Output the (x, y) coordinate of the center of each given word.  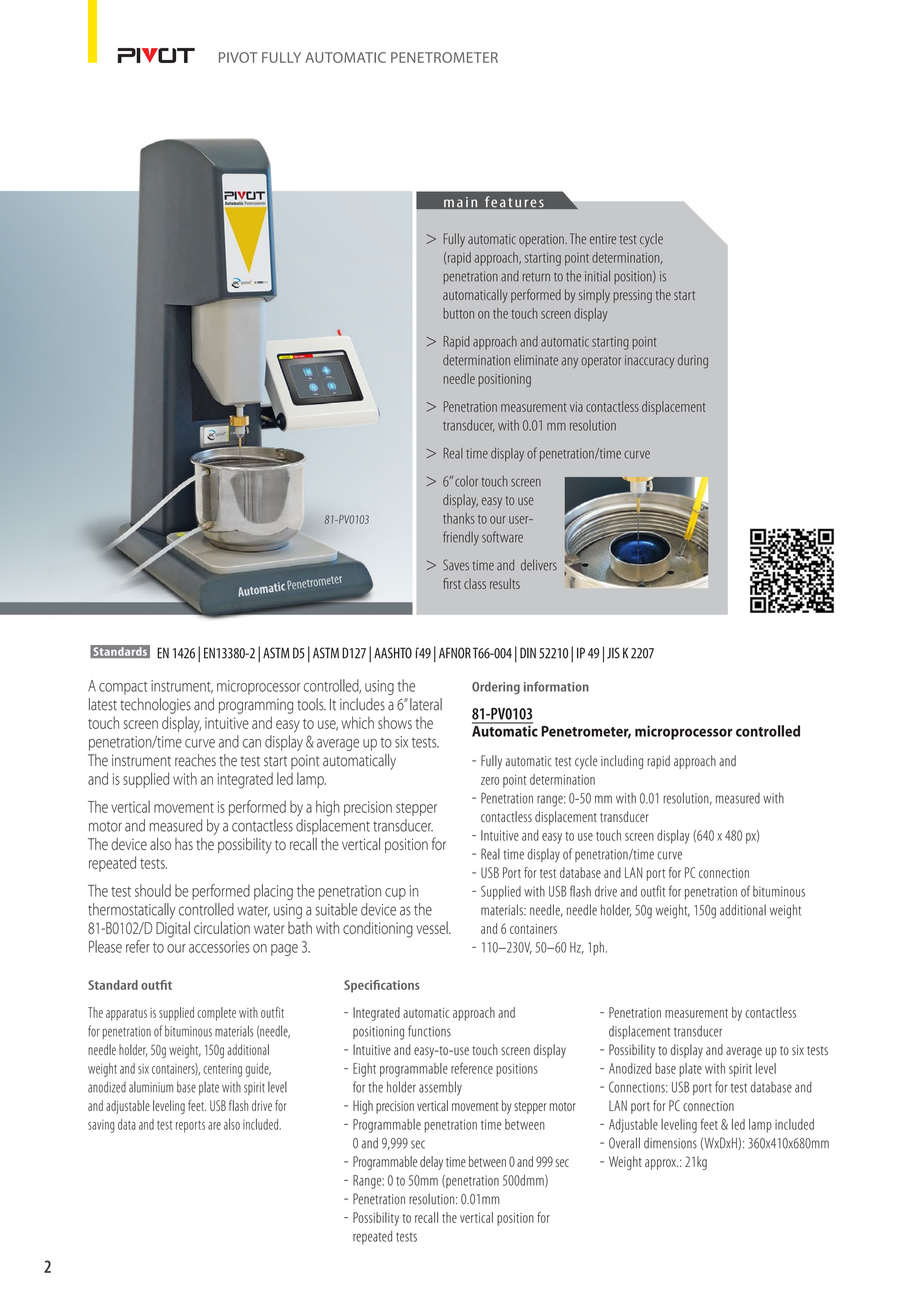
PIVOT (238, 57)
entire (603, 239)
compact (123, 688)
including (622, 762)
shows (395, 722)
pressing (633, 296)
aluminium (151, 1087)
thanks (459, 518)
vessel (433, 927)
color (466, 481)
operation (542, 240)
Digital (173, 929)
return (536, 277)
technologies (155, 706)
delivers (539, 565)
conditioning (378, 930)
